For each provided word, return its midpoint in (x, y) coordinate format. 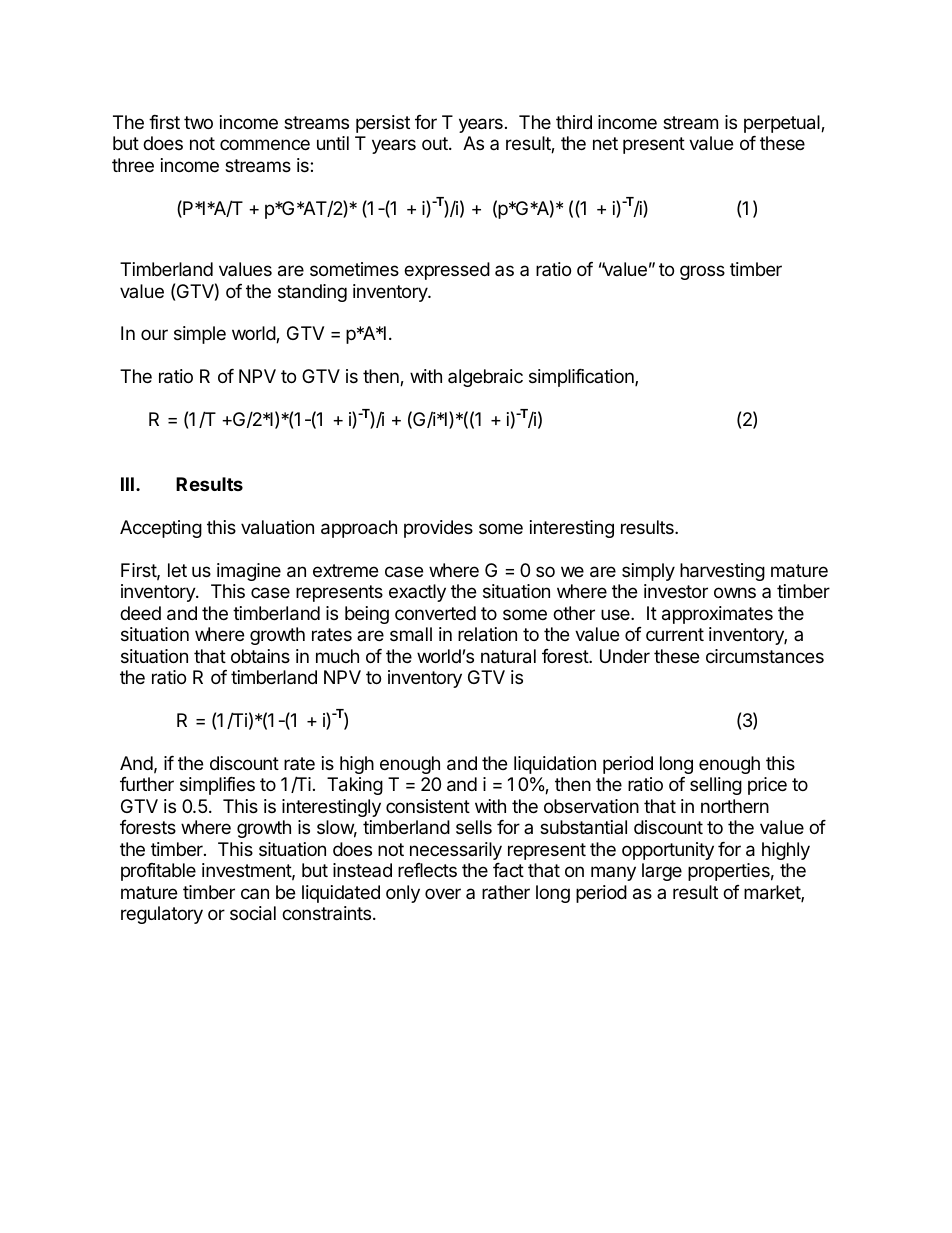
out (436, 143)
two (198, 122)
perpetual (783, 124)
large (662, 872)
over (443, 893)
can (255, 894)
